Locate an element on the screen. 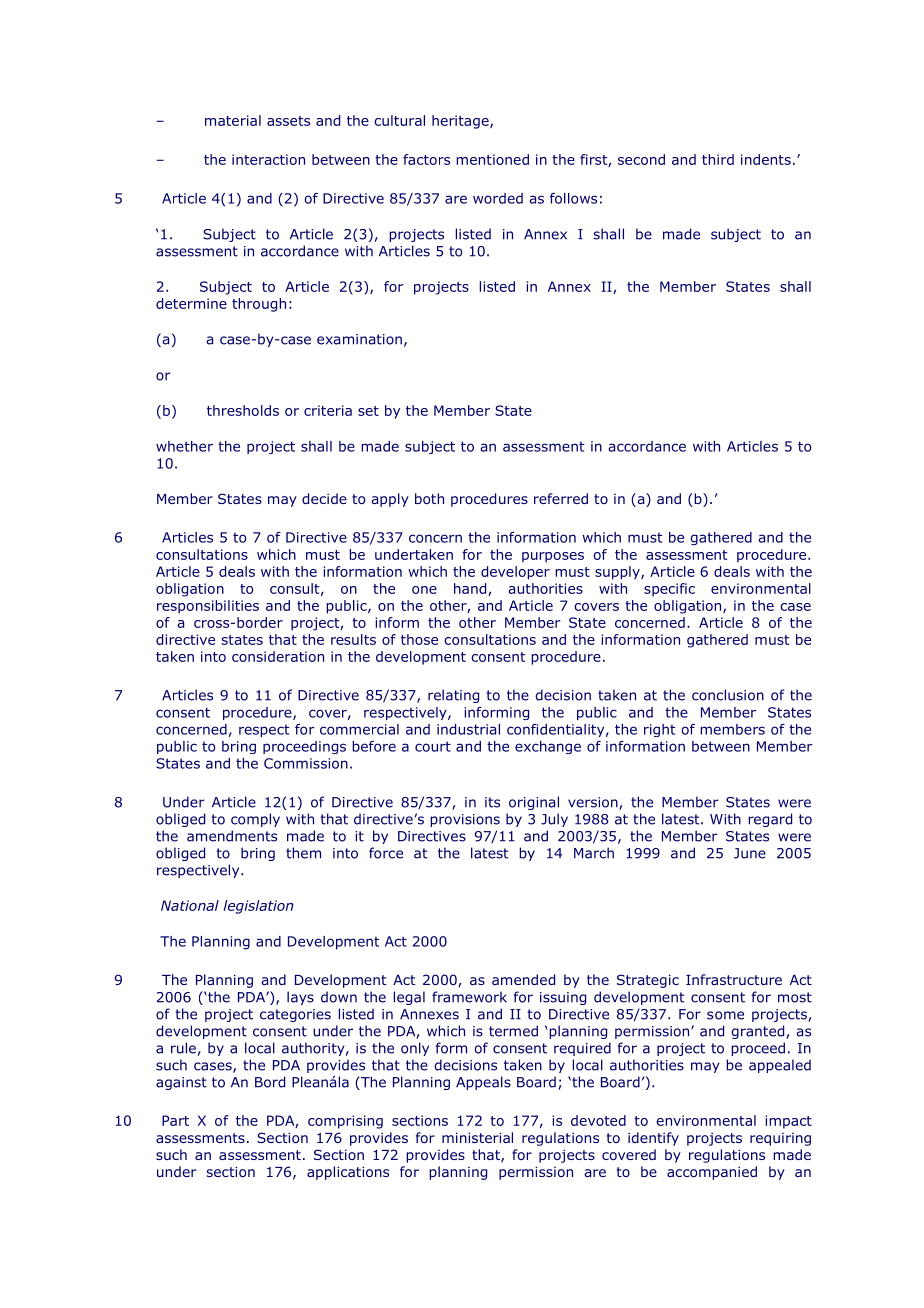 The image size is (924, 1308). specific is located at coordinates (669, 590).
